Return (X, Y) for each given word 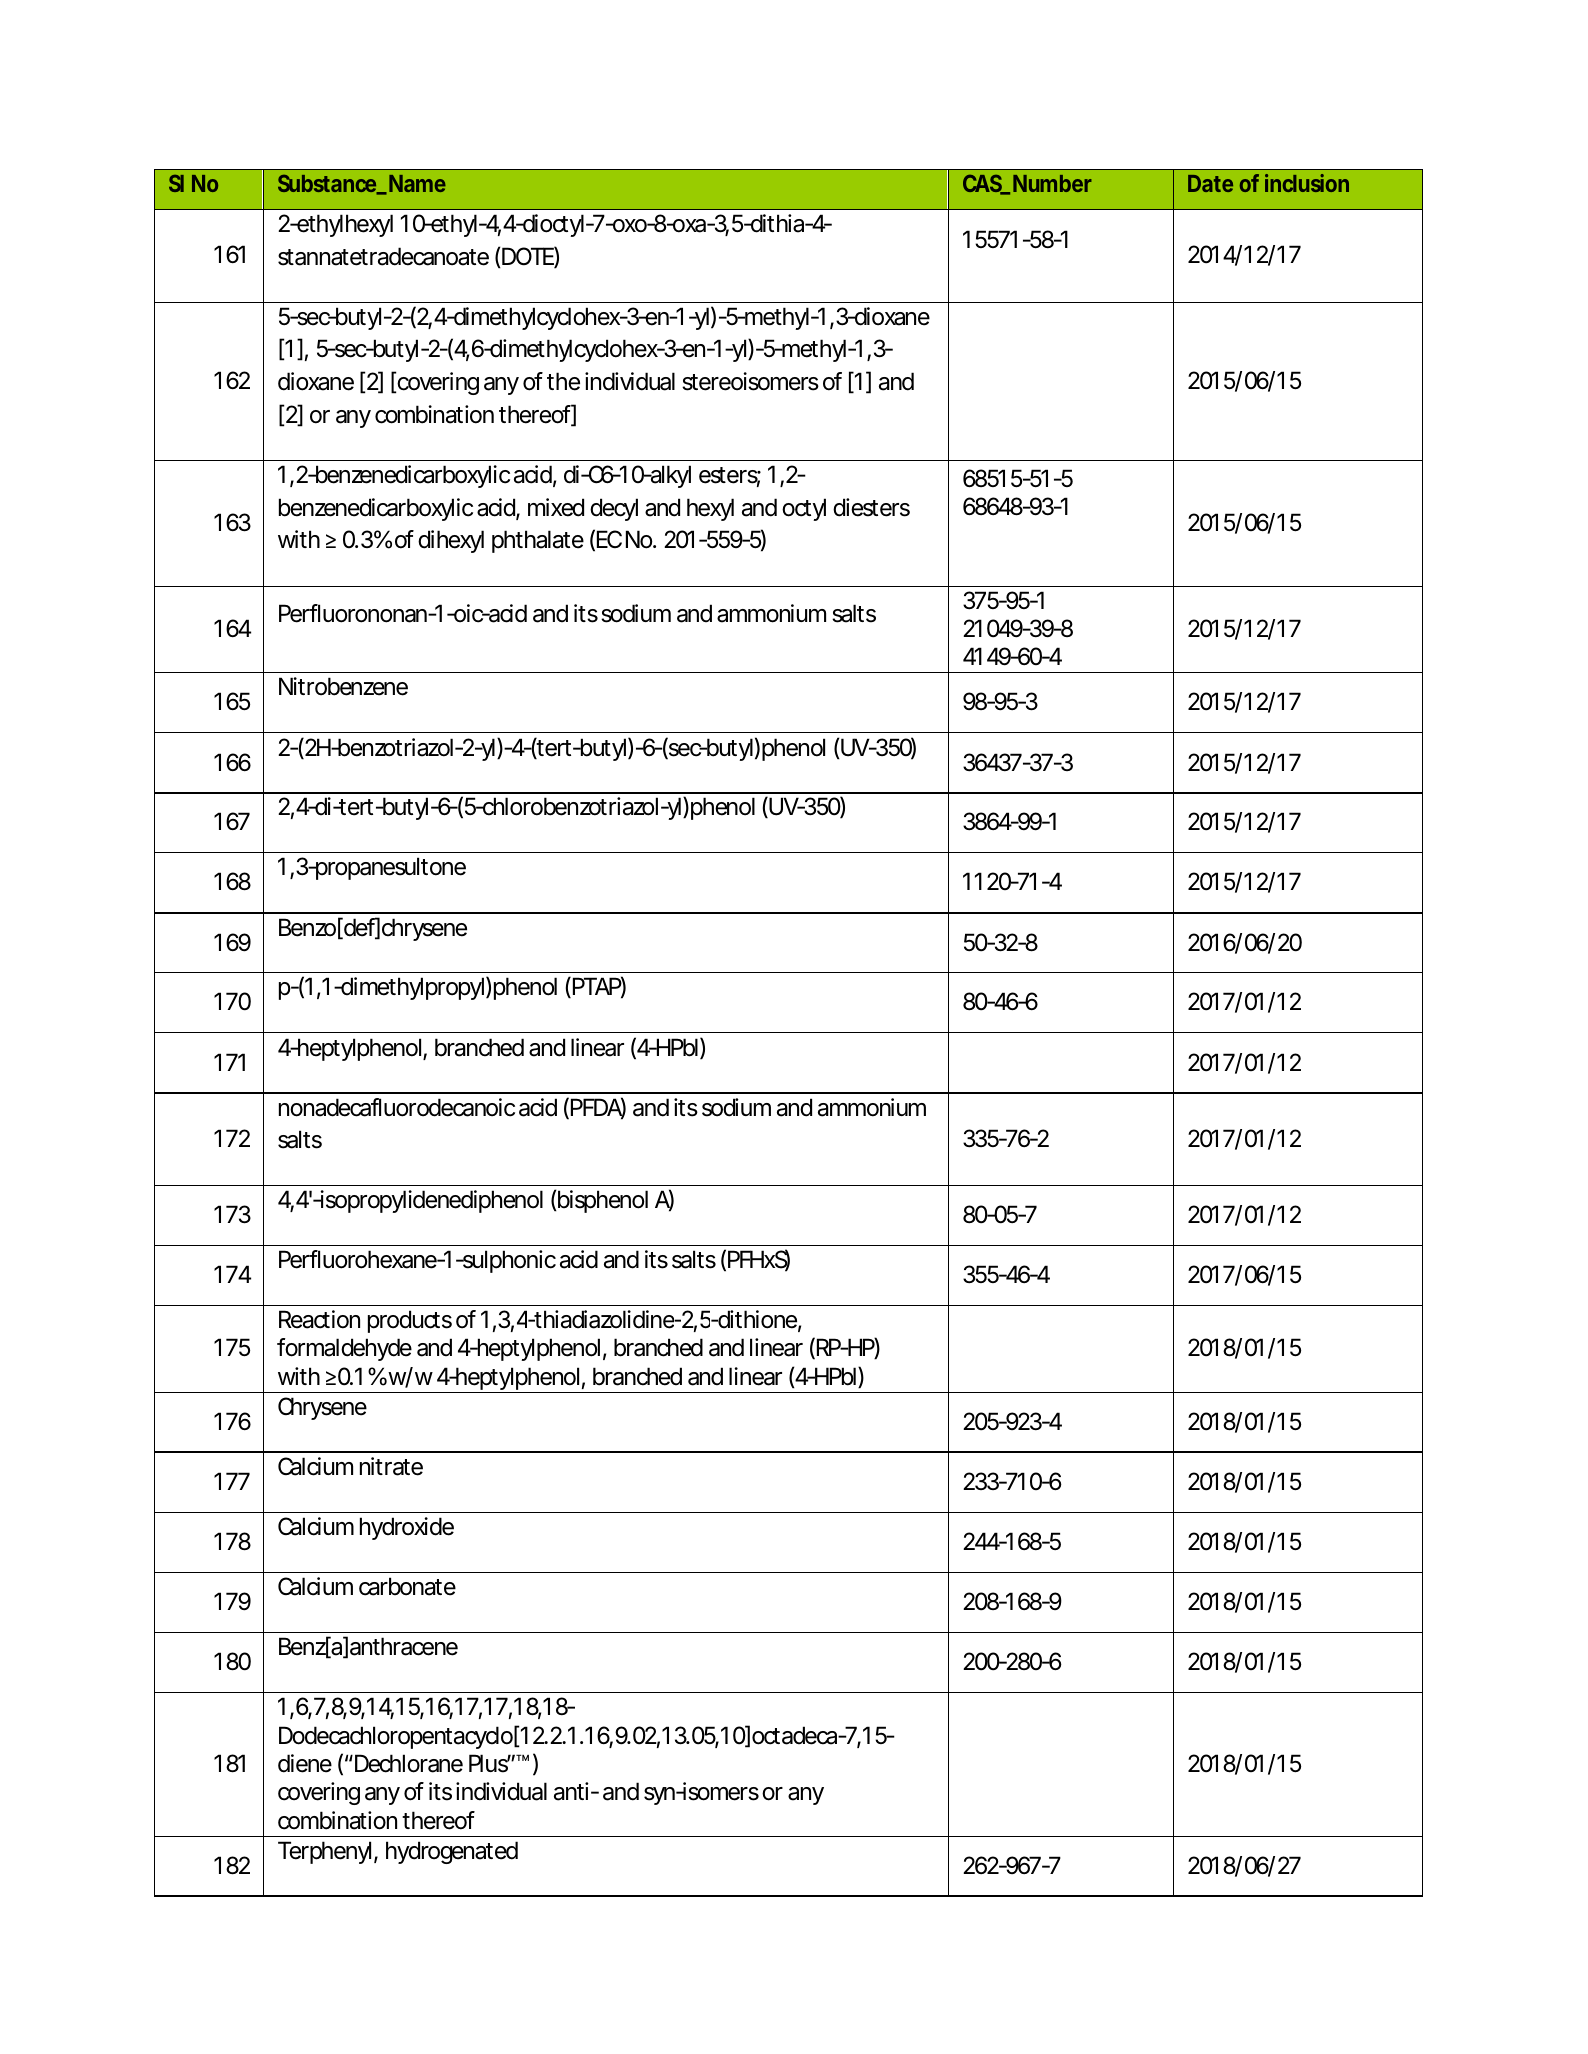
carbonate (407, 1586)
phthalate (538, 541)
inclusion (1307, 183)
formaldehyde (344, 1349)
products (410, 1321)
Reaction (319, 1319)
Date (1210, 183)
